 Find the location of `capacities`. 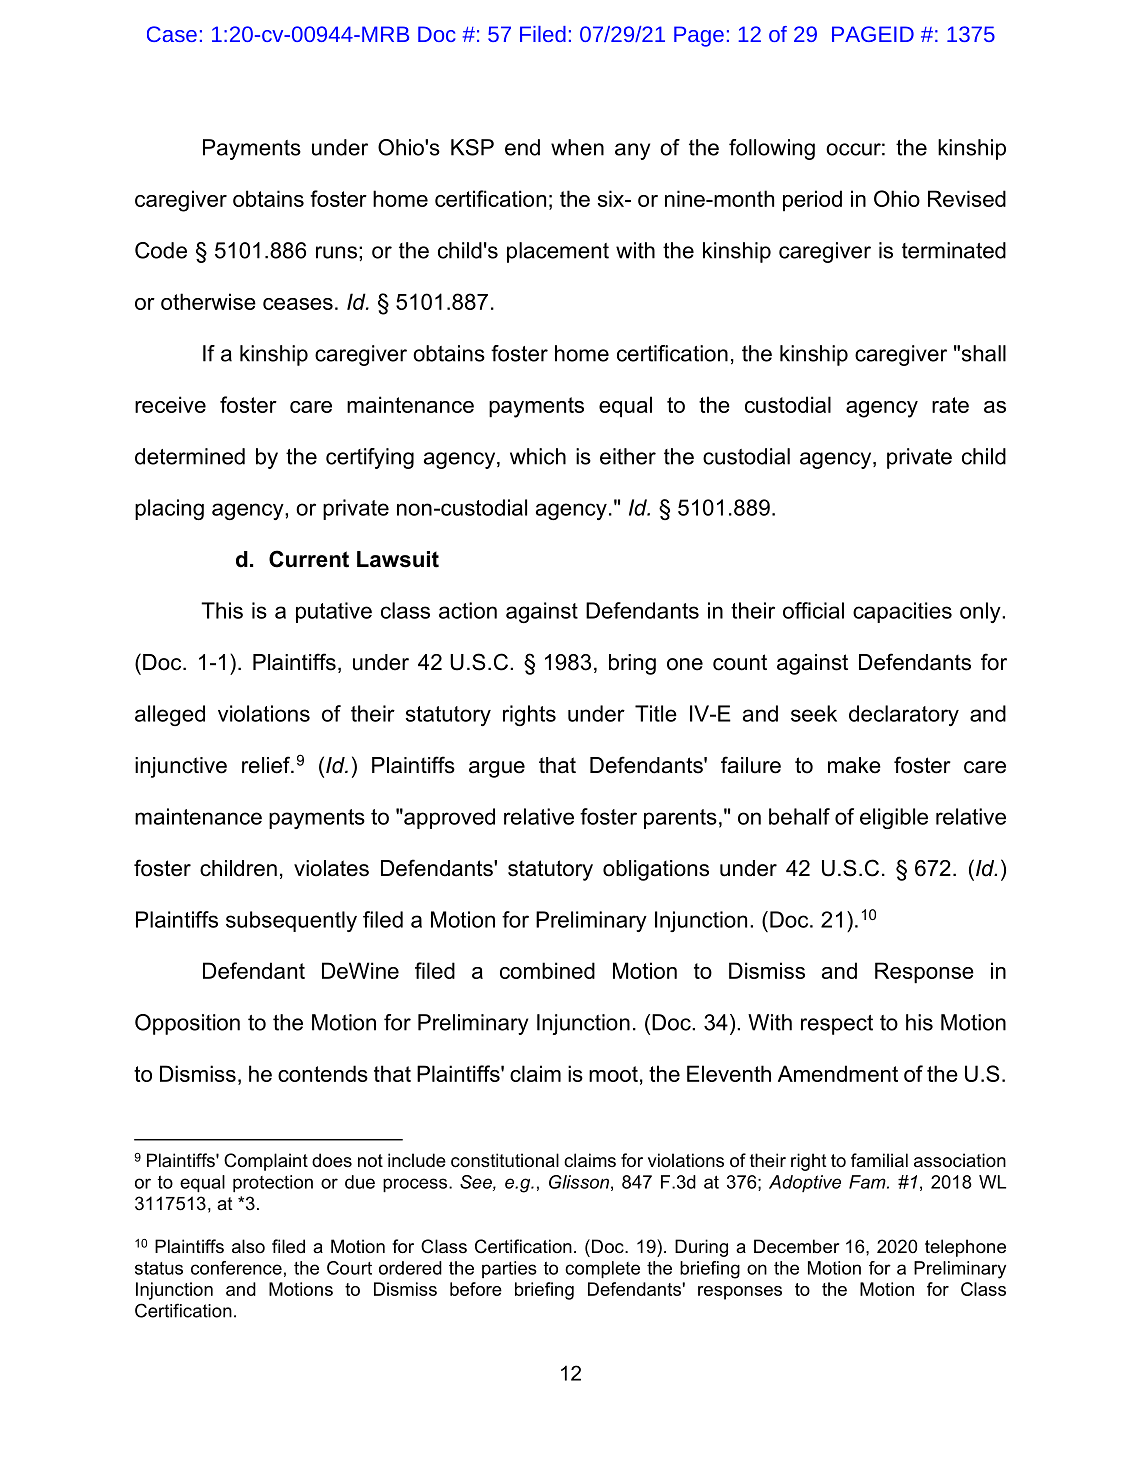

capacities is located at coordinates (902, 612).
